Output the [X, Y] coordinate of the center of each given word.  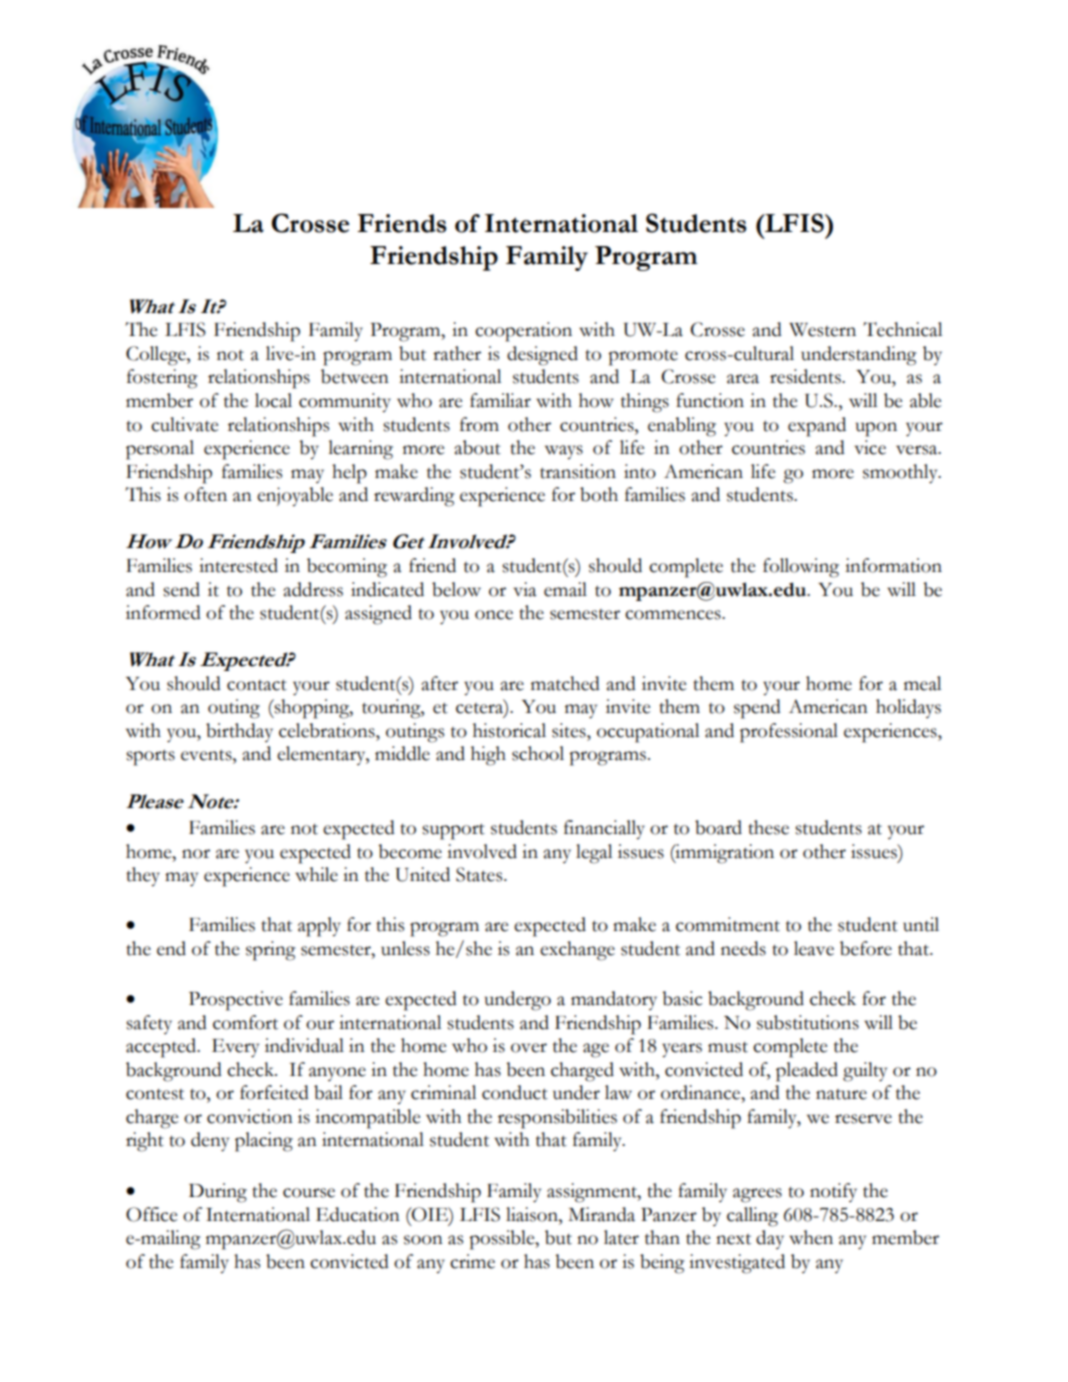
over [529, 1048]
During [218, 1193]
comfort [245, 1022]
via [524, 589]
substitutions [808, 1022]
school [538, 753]
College [157, 356]
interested [238, 565]
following [801, 568]
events [207, 755]
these [768, 827]
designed [542, 356]
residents [806, 376]
